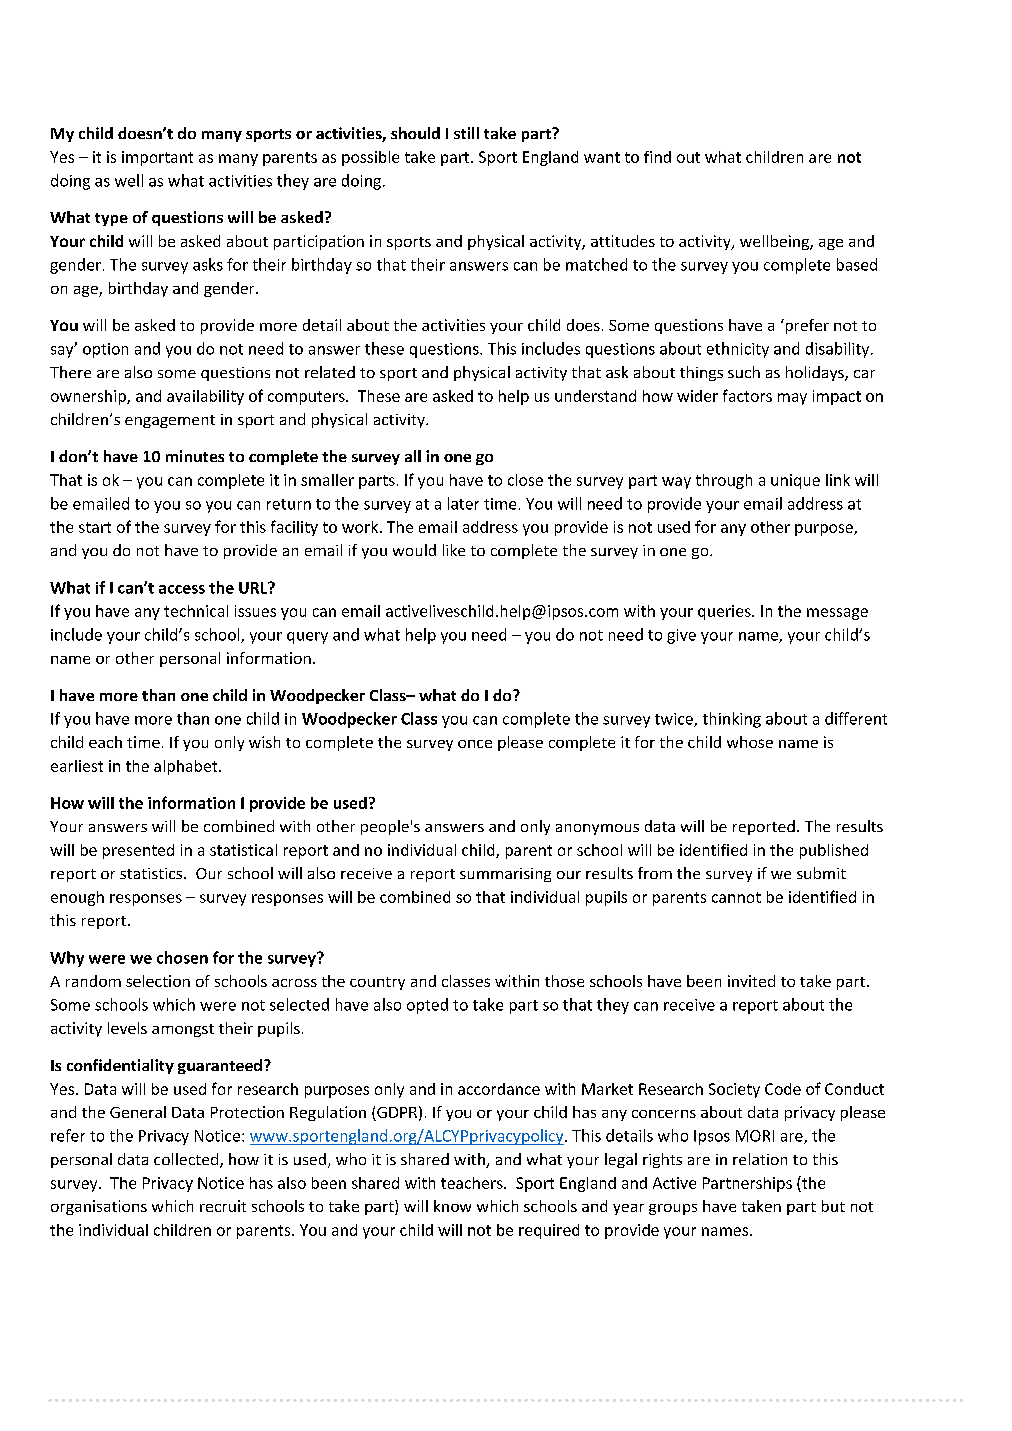  I want to click on still, so click(466, 133).
